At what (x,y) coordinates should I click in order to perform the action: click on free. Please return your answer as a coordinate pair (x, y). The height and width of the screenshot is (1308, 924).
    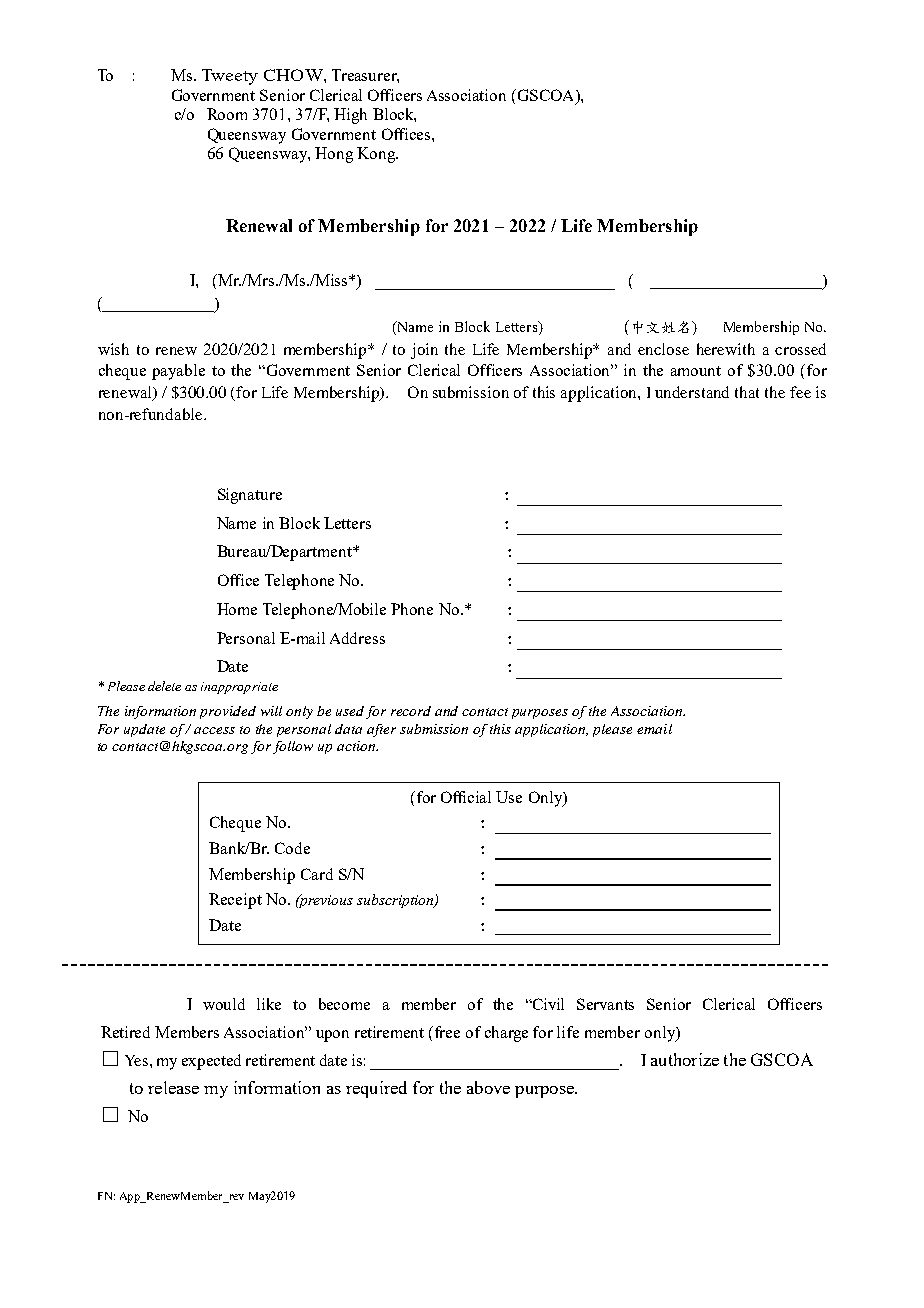
    Looking at the image, I should click on (447, 1032).
